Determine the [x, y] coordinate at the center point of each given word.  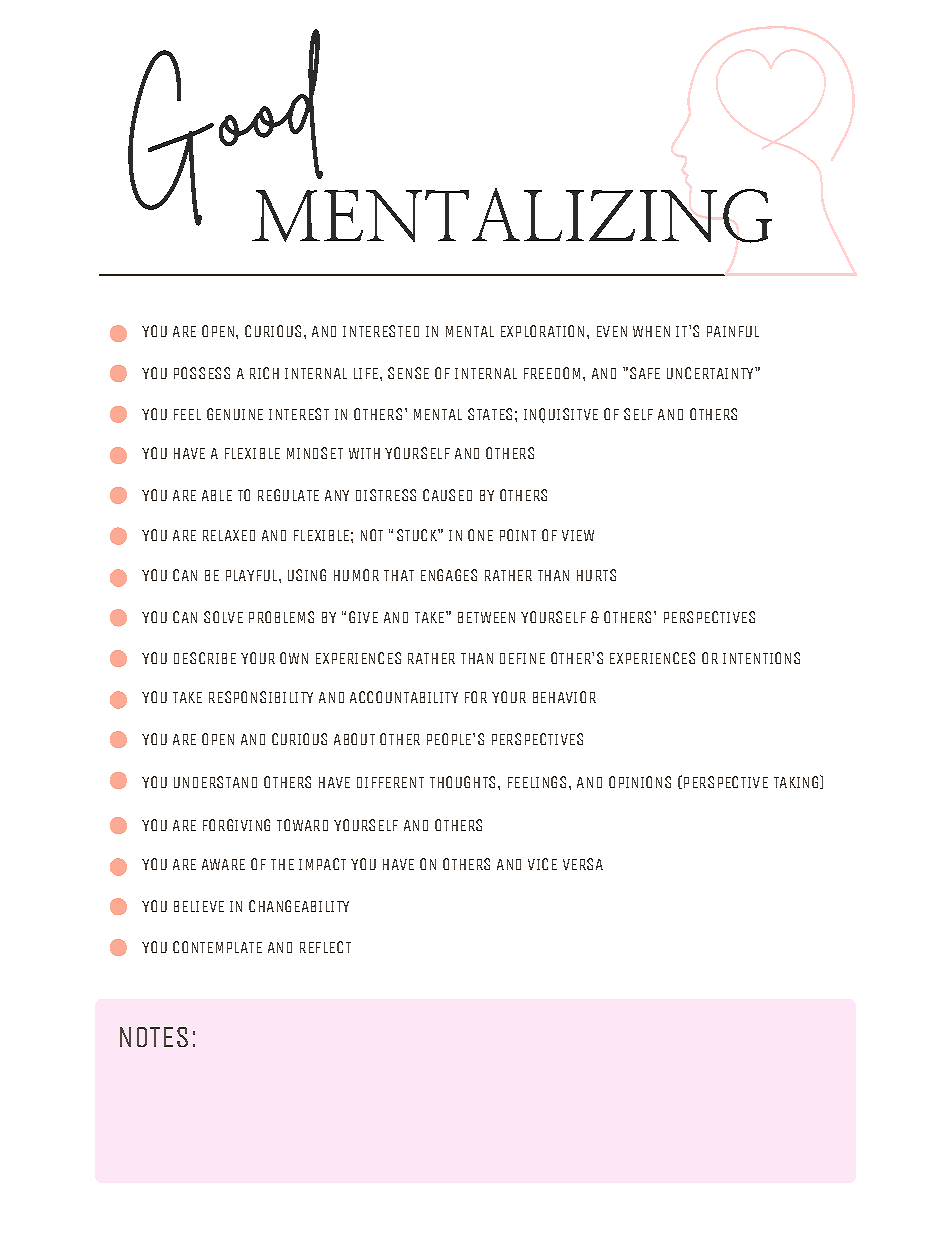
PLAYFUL [253, 575]
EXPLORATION [542, 331]
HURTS [596, 575]
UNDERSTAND [215, 782]
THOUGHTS [462, 782]
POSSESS [202, 373]
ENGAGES [449, 575]
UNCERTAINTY [711, 373]
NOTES [154, 1037]
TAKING [797, 782]
